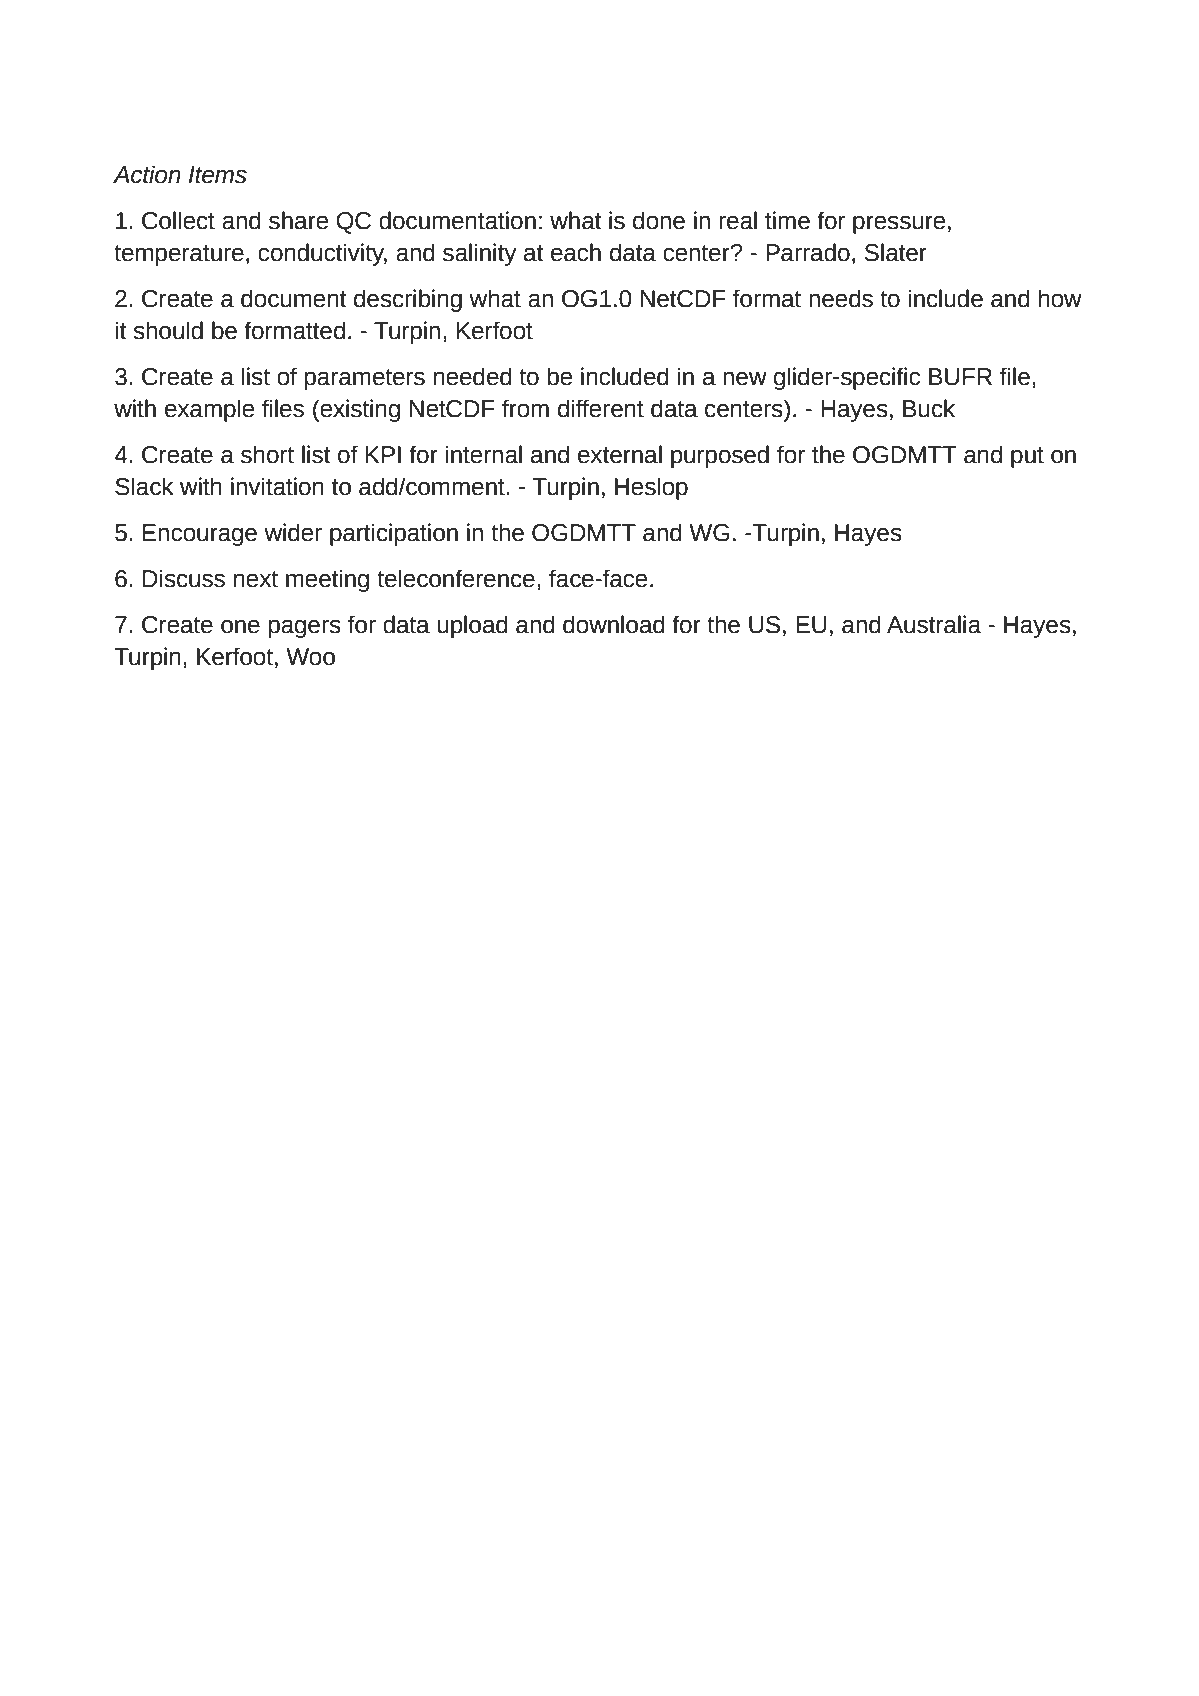  I want to click on done, so click(659, 220).
